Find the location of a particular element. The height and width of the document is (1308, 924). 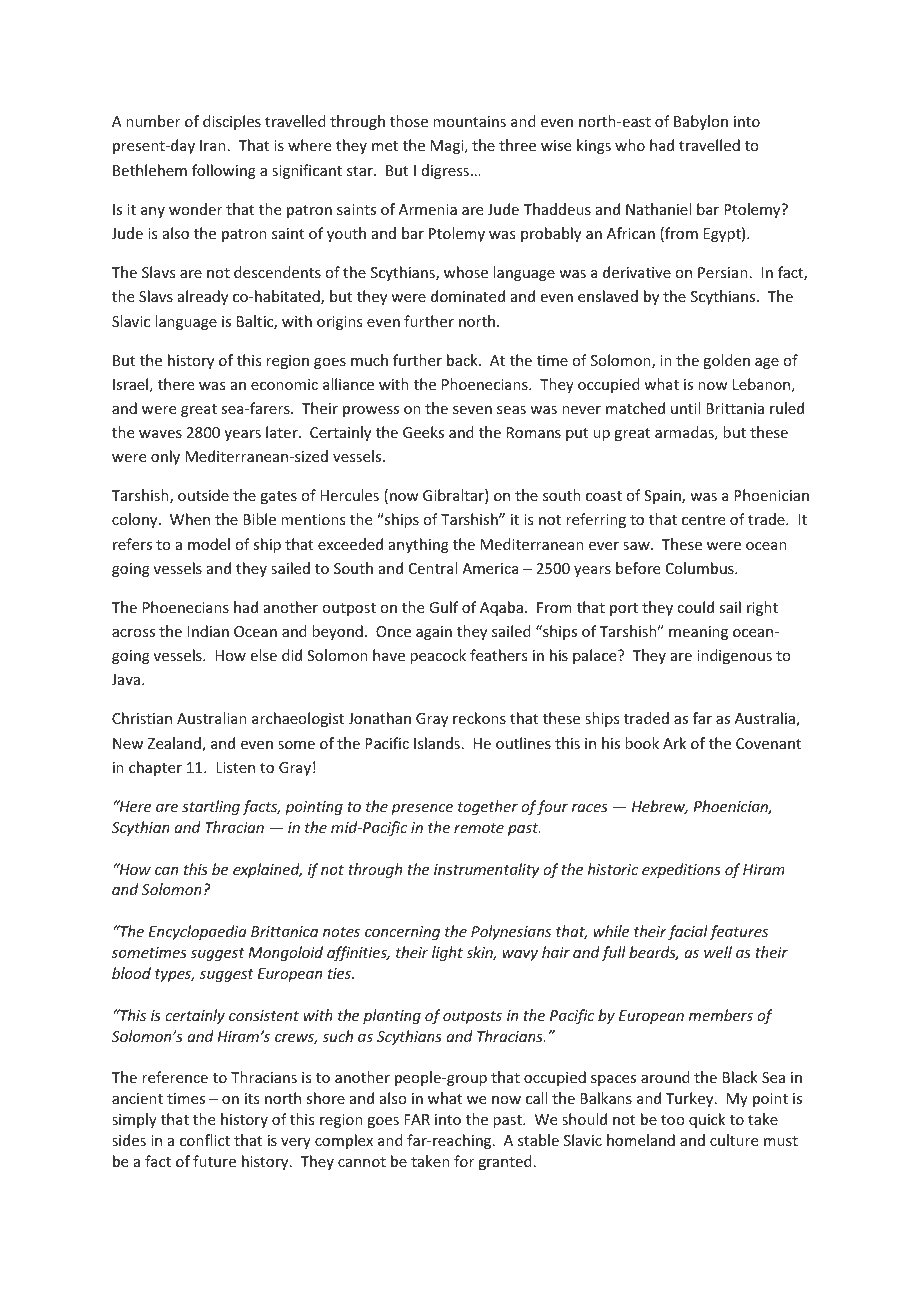

again is located at coordinates (434, 633).
